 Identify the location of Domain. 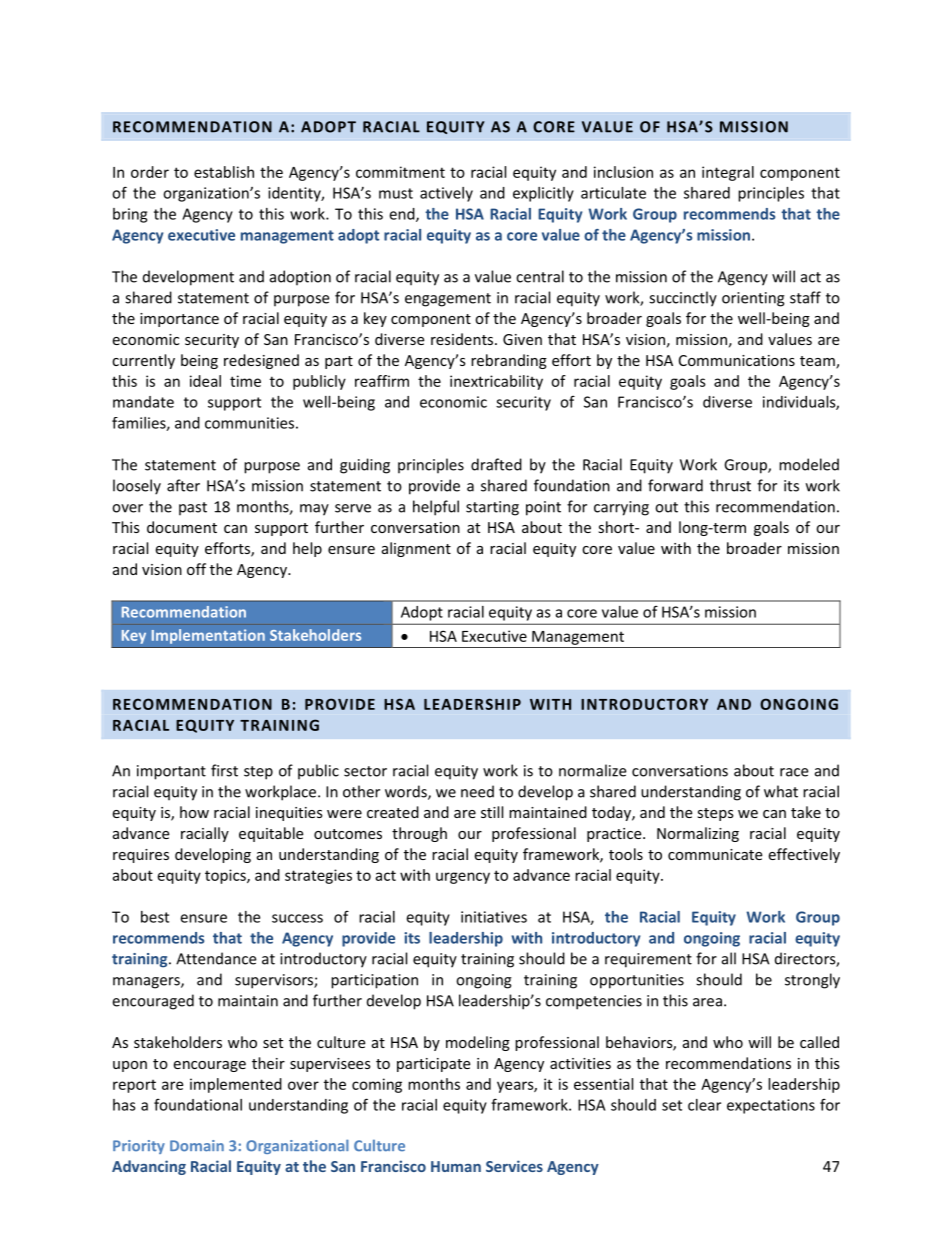
(197, 1146).
